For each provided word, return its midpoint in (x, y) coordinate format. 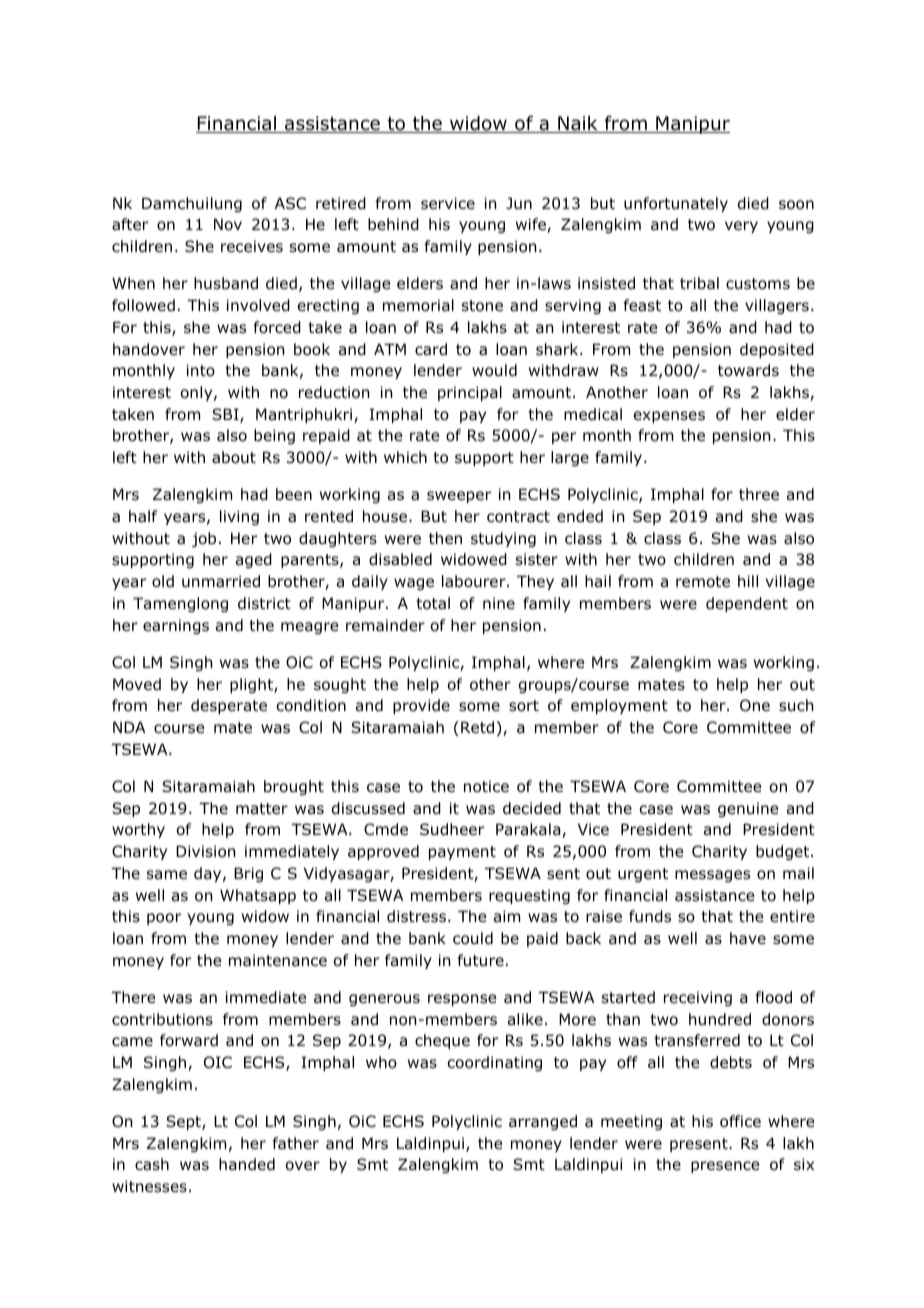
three (759, 494)
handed (247, 1164)
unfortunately (676, 204)
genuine (748, 809)
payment (462, 853)
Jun (519, 203)
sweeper (459, 497)
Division (206, 851)
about (234, 457)
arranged (543, 1122)
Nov (228, 224)
